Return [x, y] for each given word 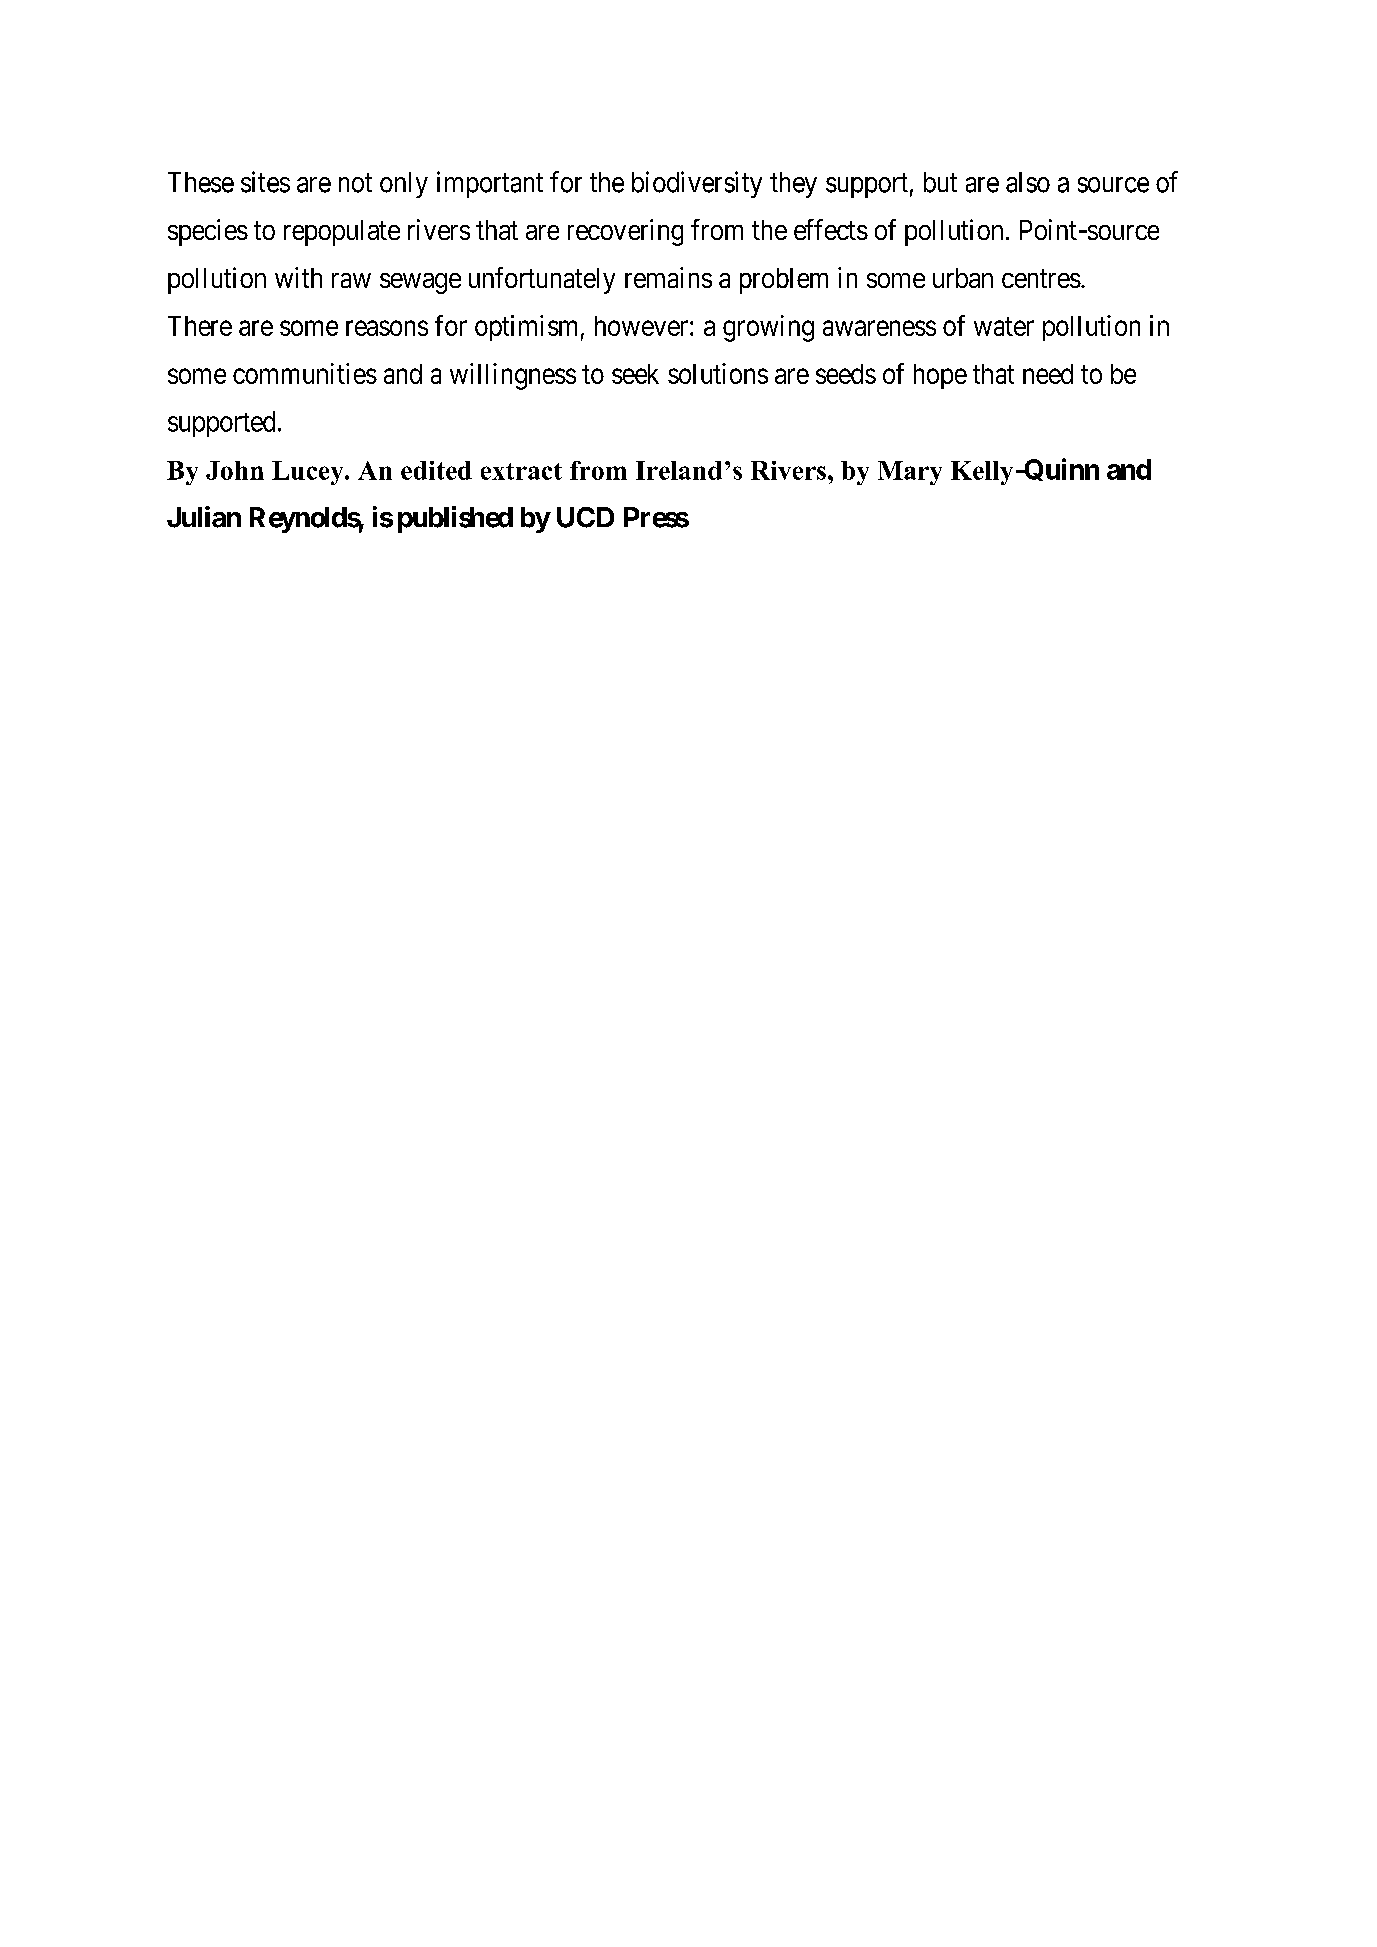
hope [940, 376]
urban [963, 278]
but [940, 182]
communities [305, 373]
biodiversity [697, 184]
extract [521, 471]
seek [635, 374]
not [355, 183]
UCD [585, 517]
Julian [204, 517]
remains [668, 277]
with [298, 277]
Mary [910, 473]
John [235, 470]
